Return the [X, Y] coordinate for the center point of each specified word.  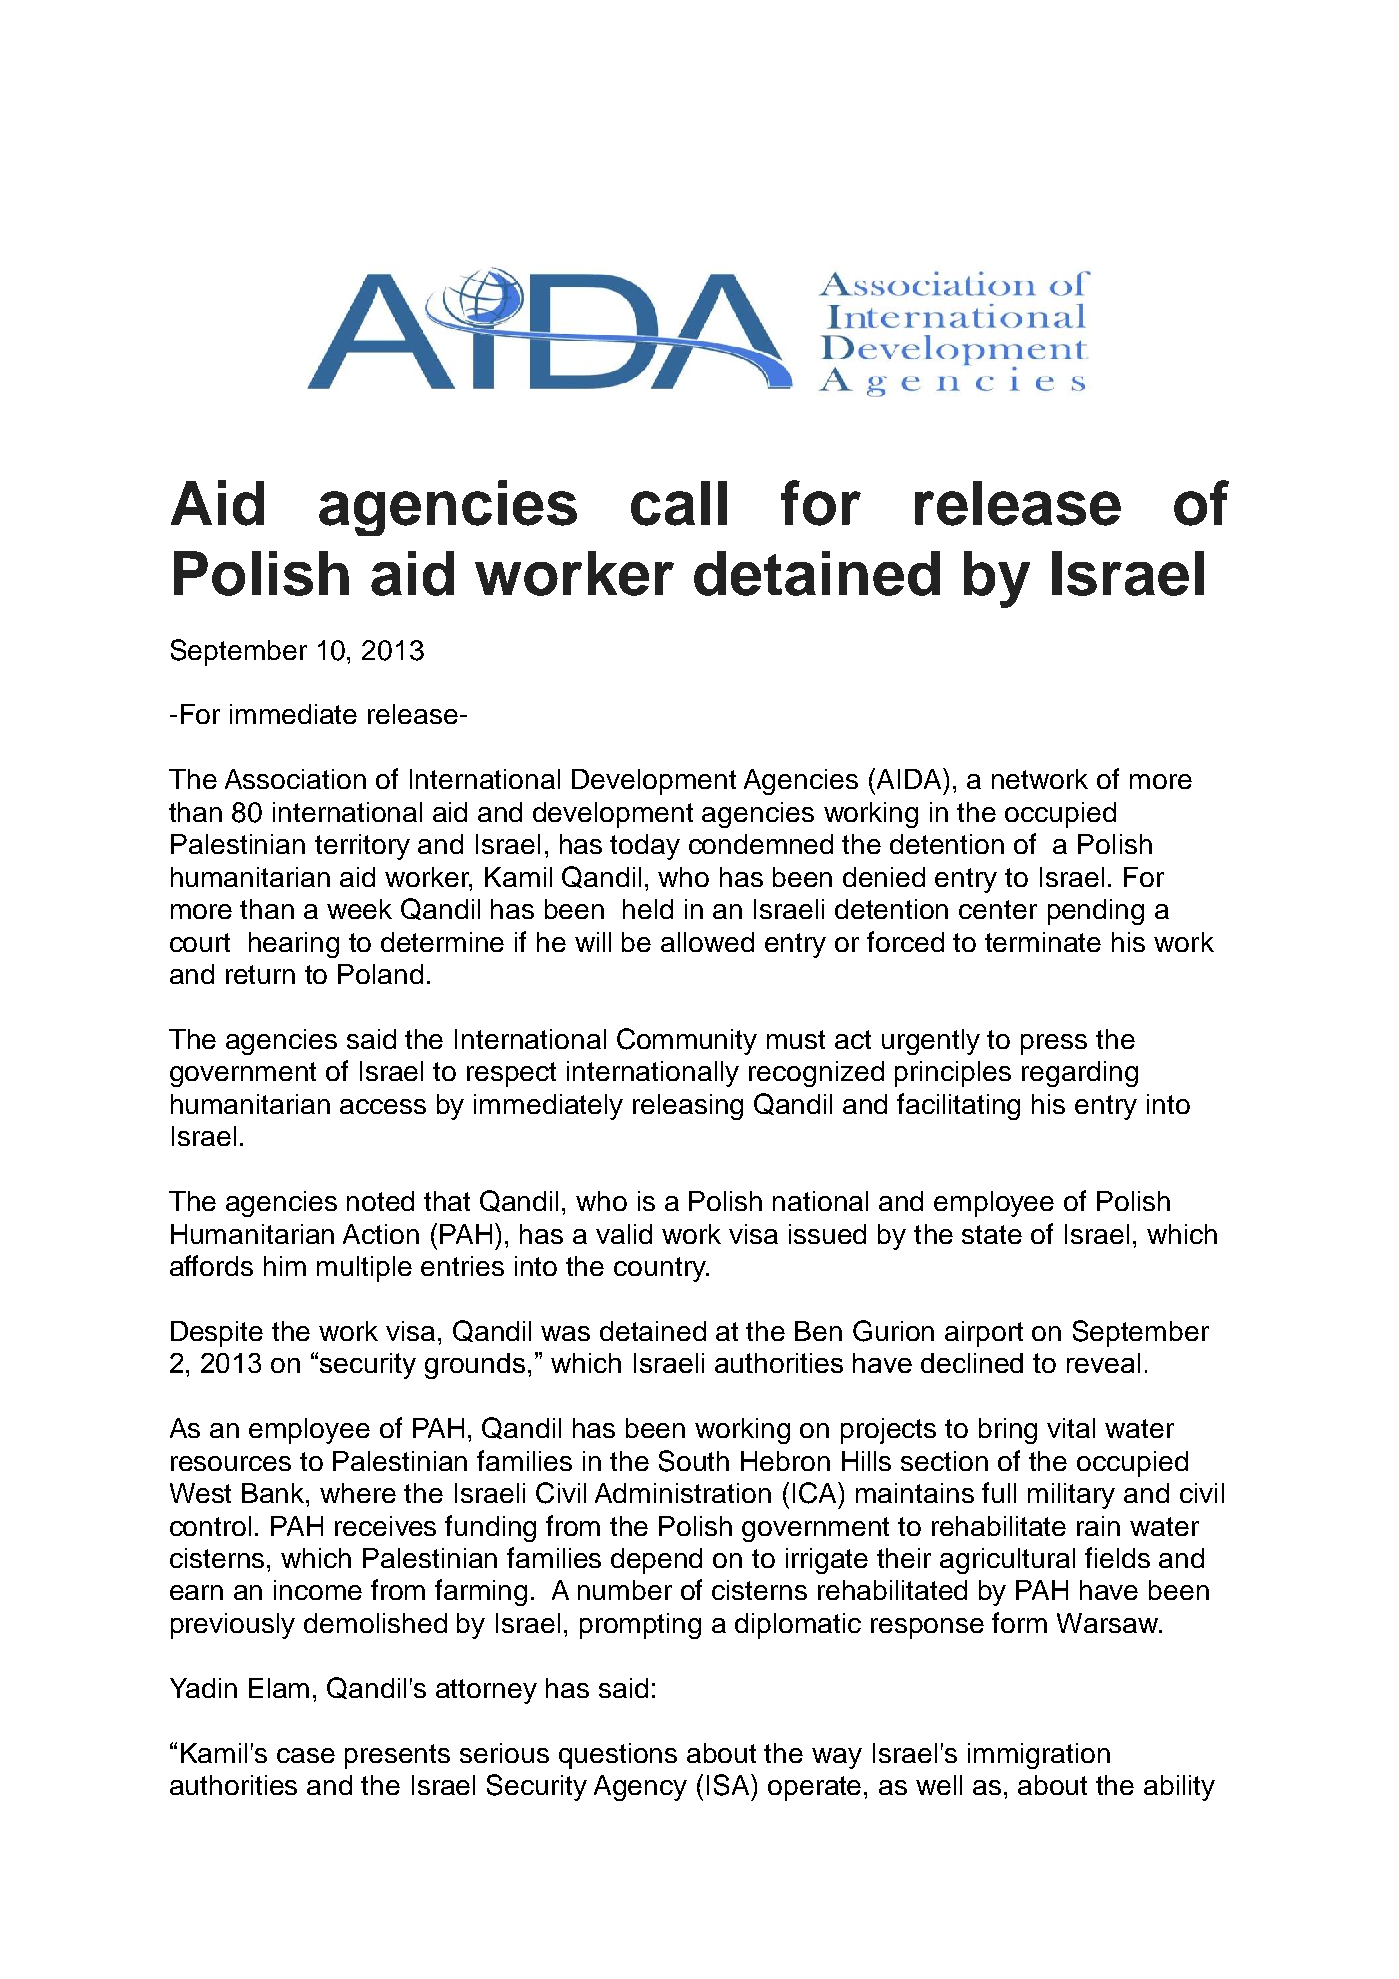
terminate [1043, 942]
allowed [707, 942]
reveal [1103, 1363]
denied [884, 877]
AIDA [909, 778]
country [661, 1269]
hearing [294, 945]
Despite [217, 1334]
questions [618, 1756]
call [679, 503]
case [306, 1755]
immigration [1039, 1756]
